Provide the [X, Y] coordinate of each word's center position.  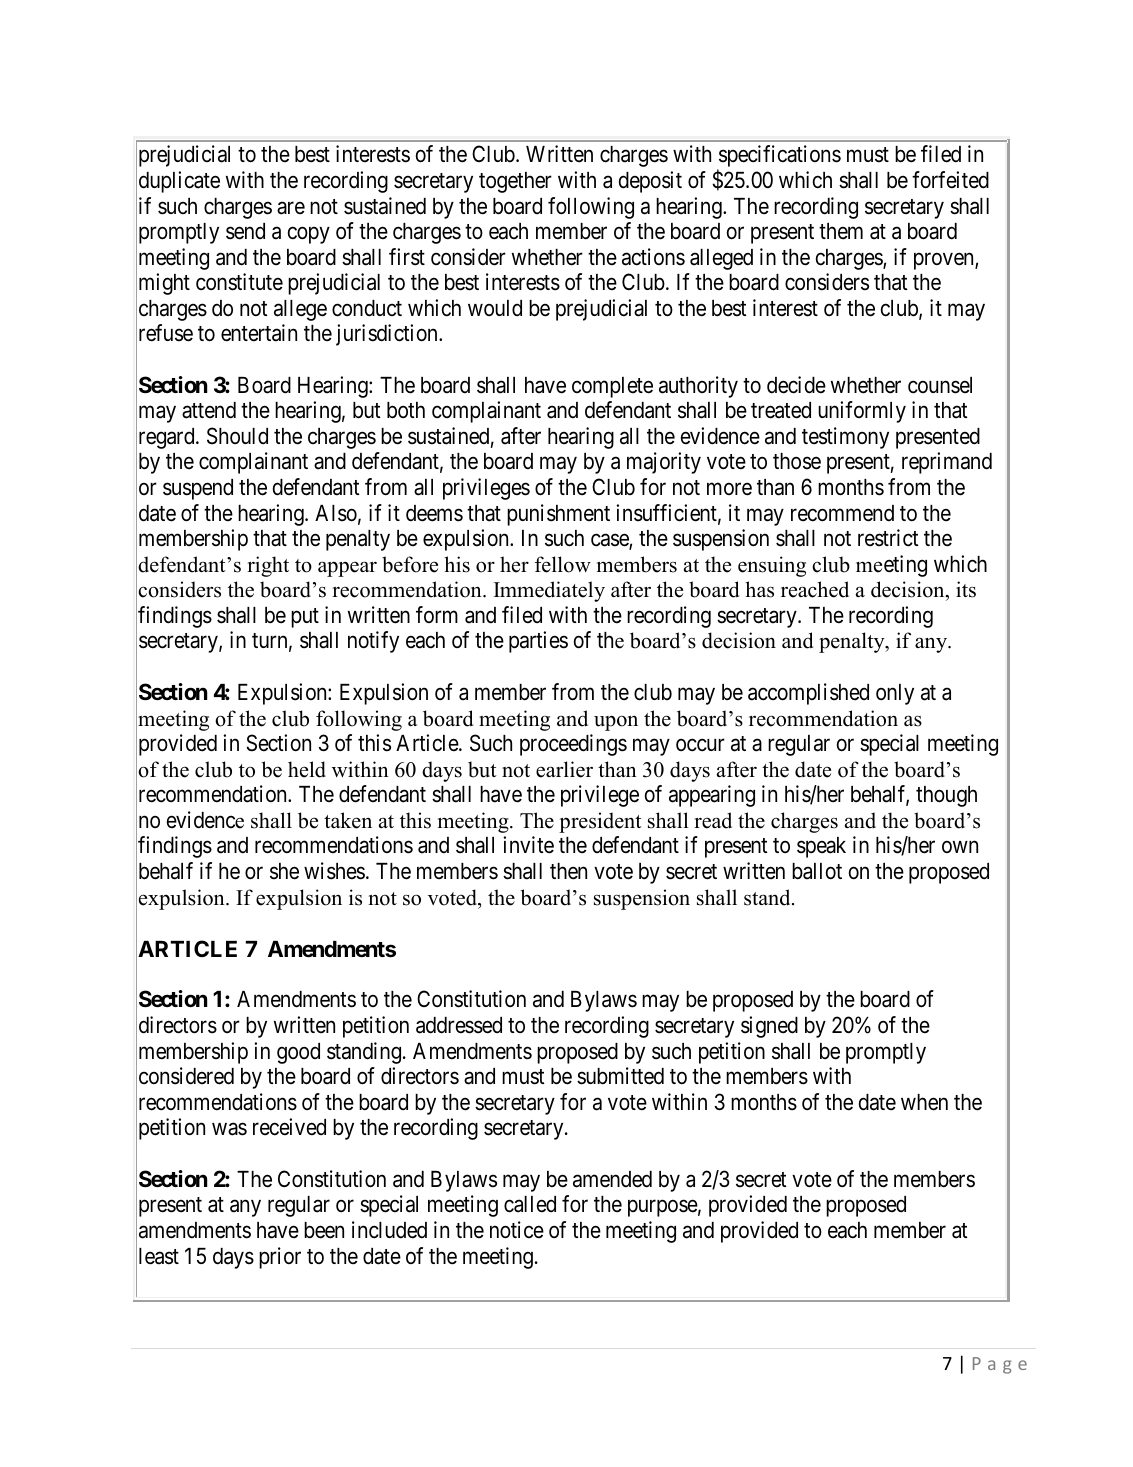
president [600, 822]
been [324, 1230]
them [841, 231]
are [291, 208]
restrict [888, 538]
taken [348, 820]
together [515, 182]
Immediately [549, 591]
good [298, 1053]
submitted [620, 1076]
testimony [845, 438]
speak [821, 847]
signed [769, 1027]
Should [237, 436]
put [305, 618]
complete [612, 387]
